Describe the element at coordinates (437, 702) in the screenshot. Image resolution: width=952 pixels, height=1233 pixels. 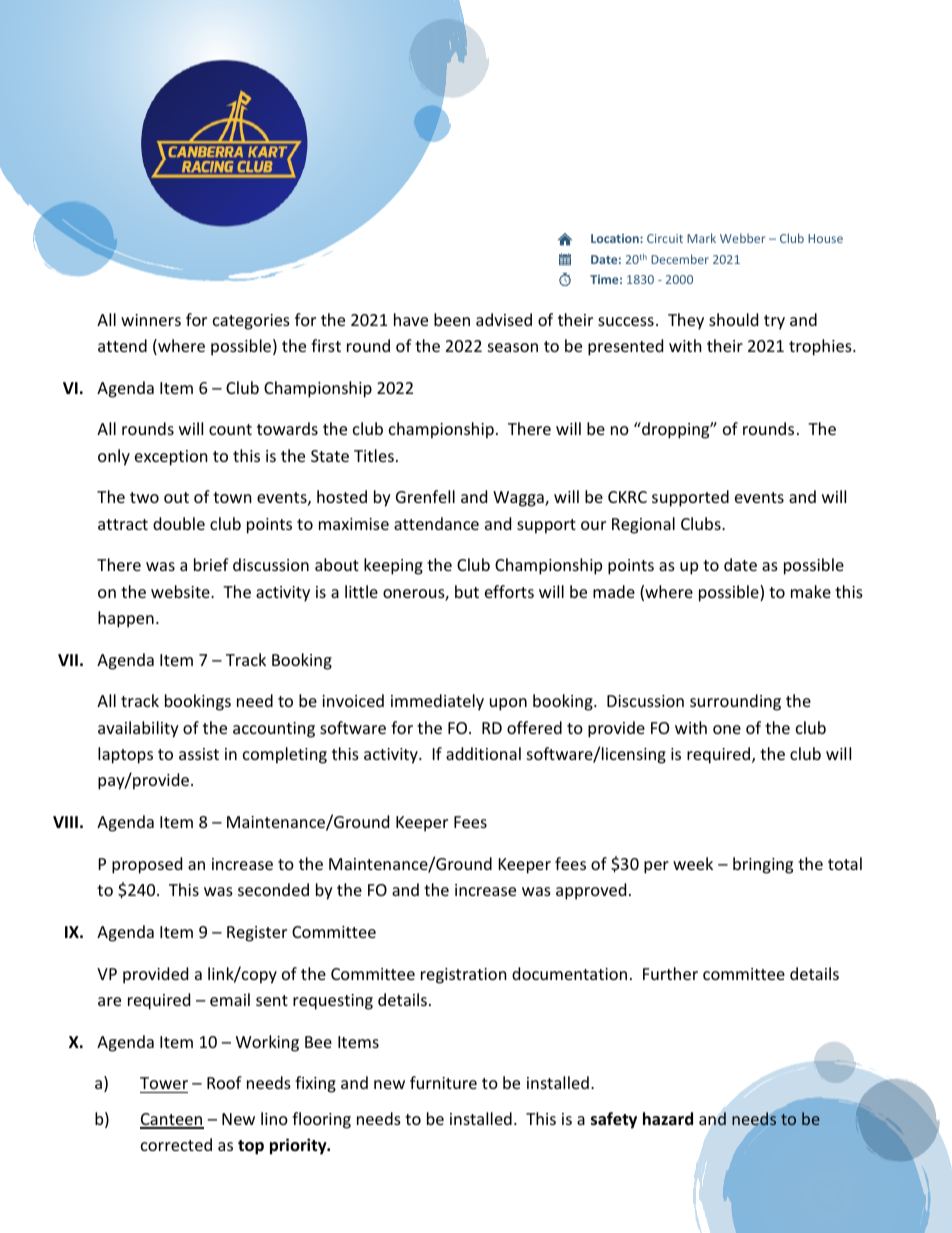
I see `immediately` at that location.
